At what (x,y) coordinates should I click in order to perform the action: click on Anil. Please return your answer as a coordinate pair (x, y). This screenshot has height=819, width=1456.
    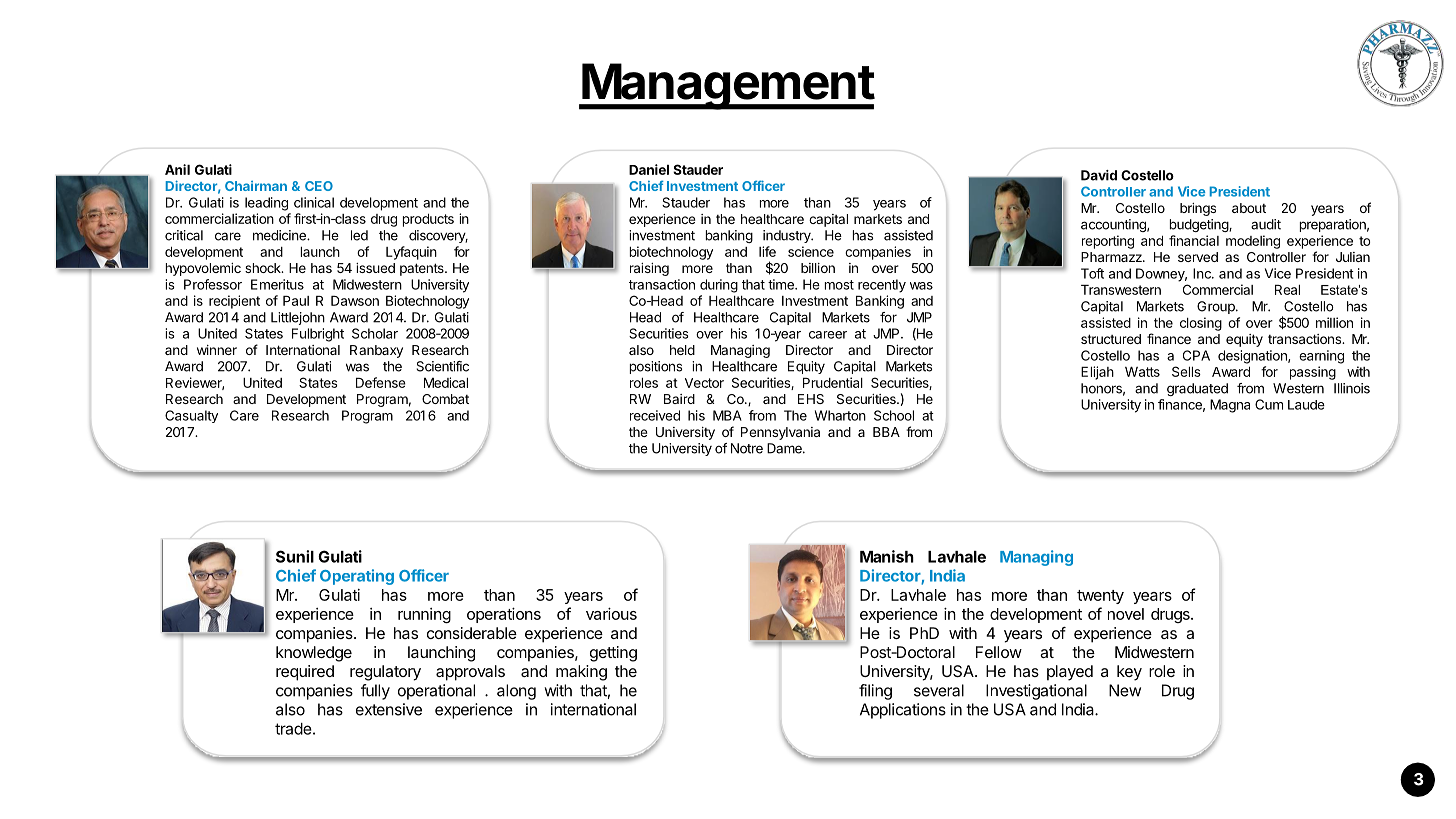
    Looking at the image, I should click on (177, 169).
